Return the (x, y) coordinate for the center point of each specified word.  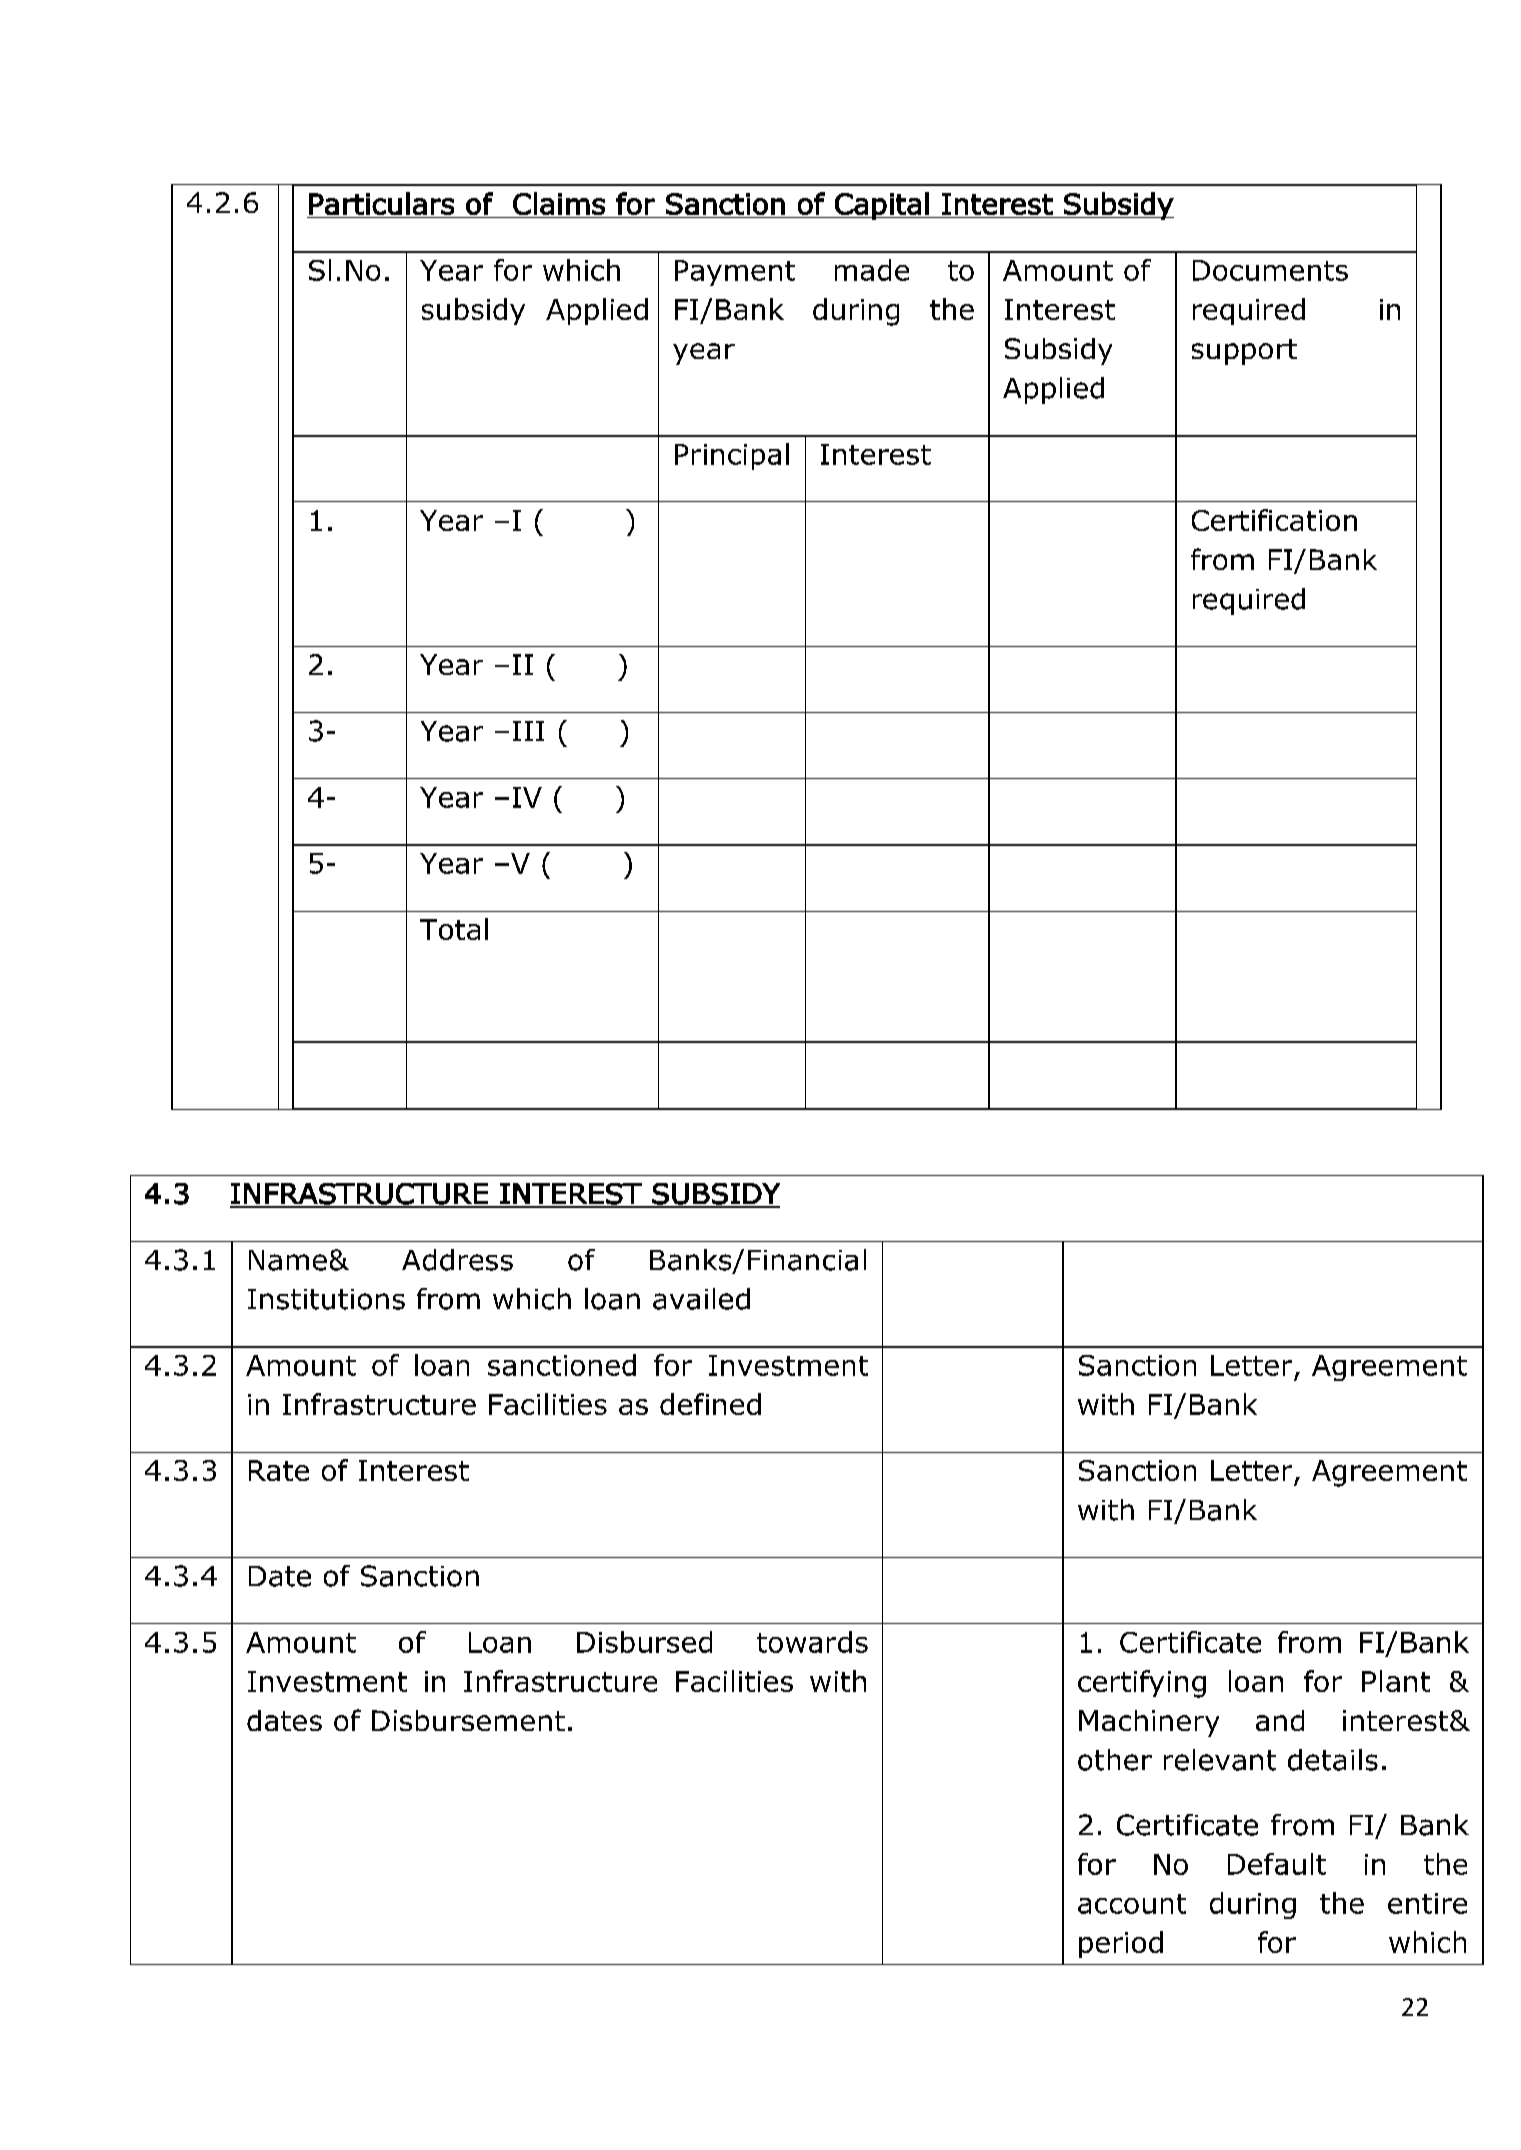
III (528, 731)
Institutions (326, 1299)
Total (454, 929)
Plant (1396, 1681)
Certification (1274, 520)
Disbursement (468, 1720)
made (872, 270)
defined (710, 1404)
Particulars (381, 203)
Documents (1270, 270)
